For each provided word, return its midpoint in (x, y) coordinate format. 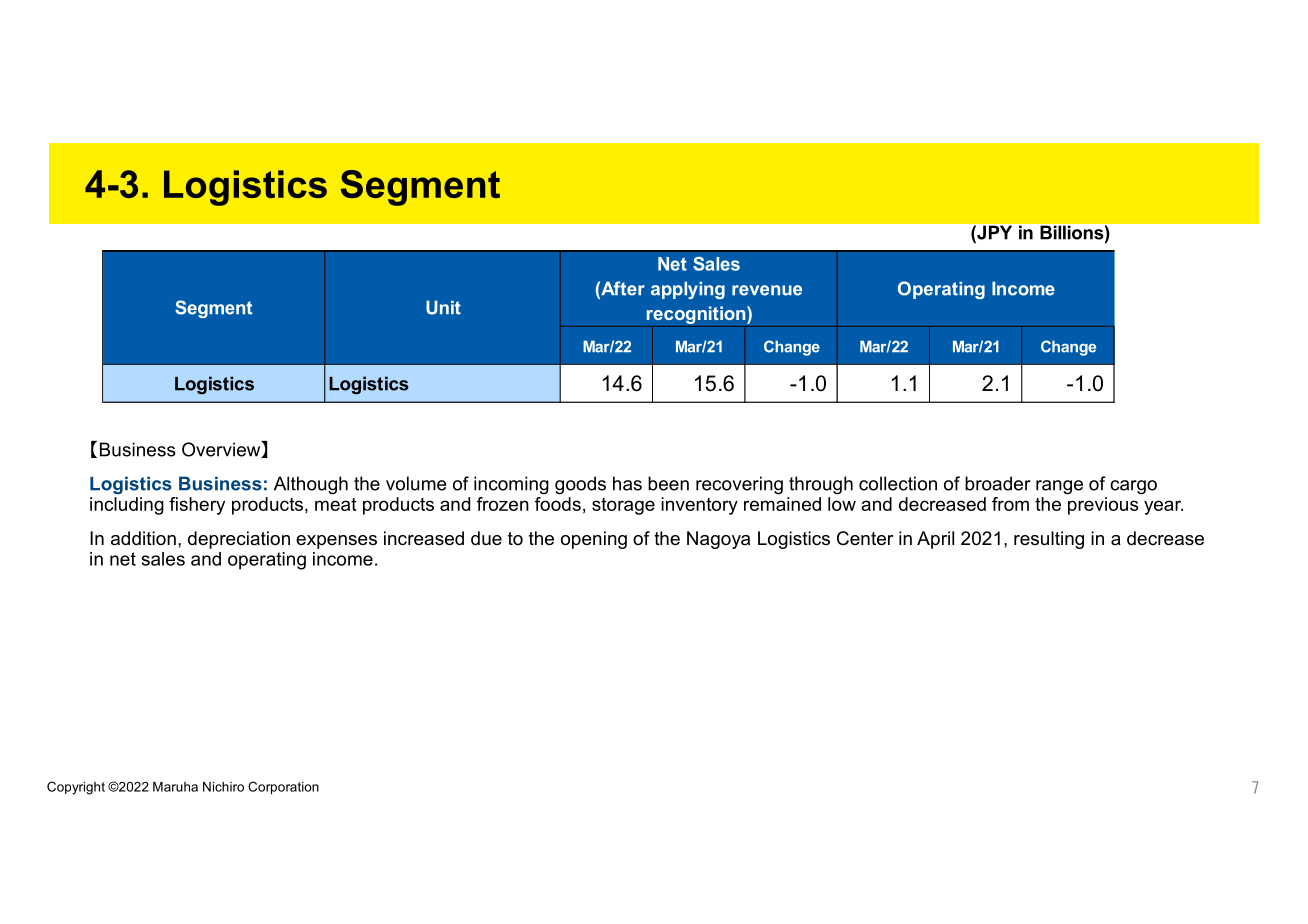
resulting (1049, 540)
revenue (767, 290)
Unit (443, 307)
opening (594, 540)
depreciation (239, 540)
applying (688, 290)
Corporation (283, 787)
